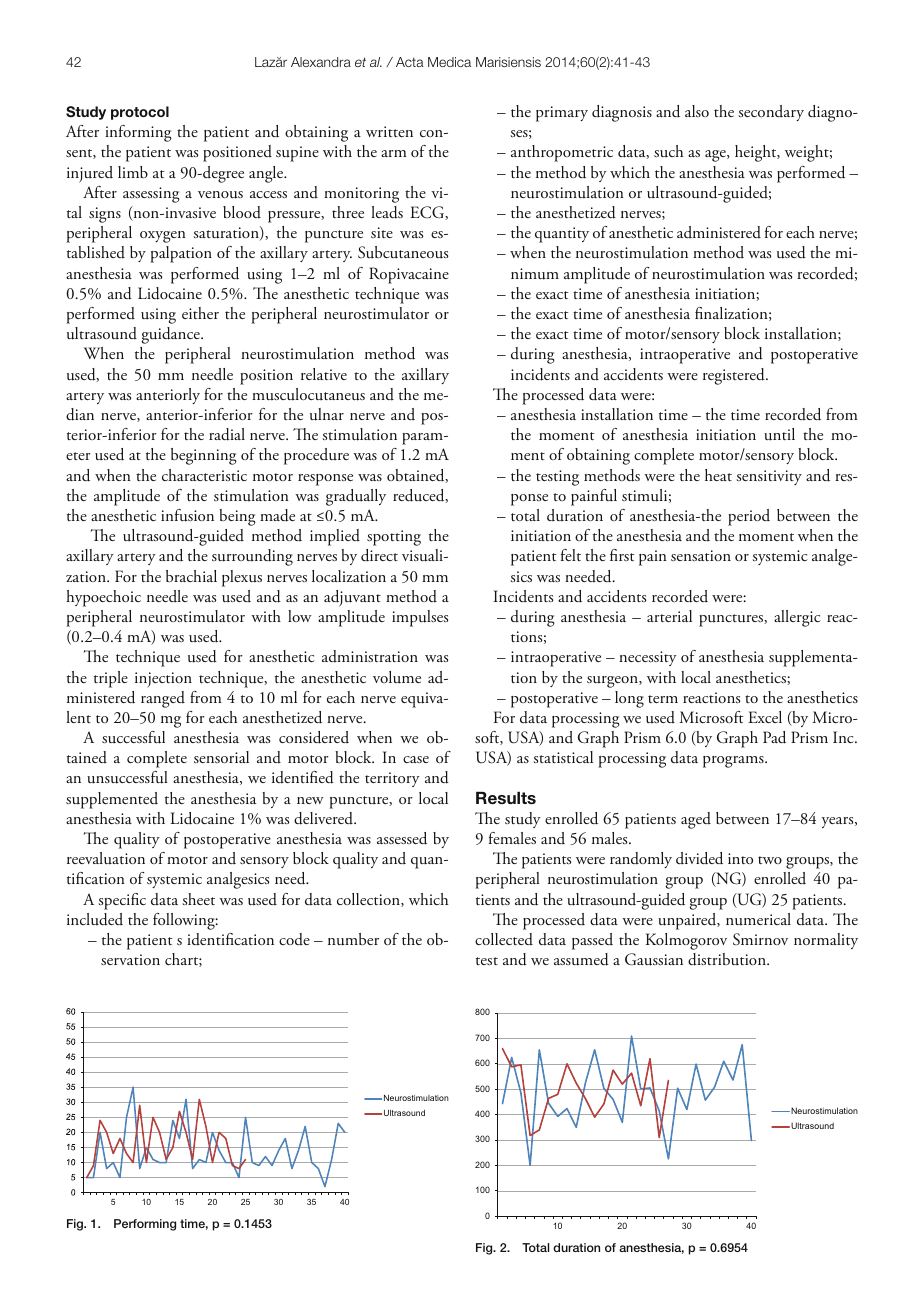  I want to click on protocol, so click(140, 113).
